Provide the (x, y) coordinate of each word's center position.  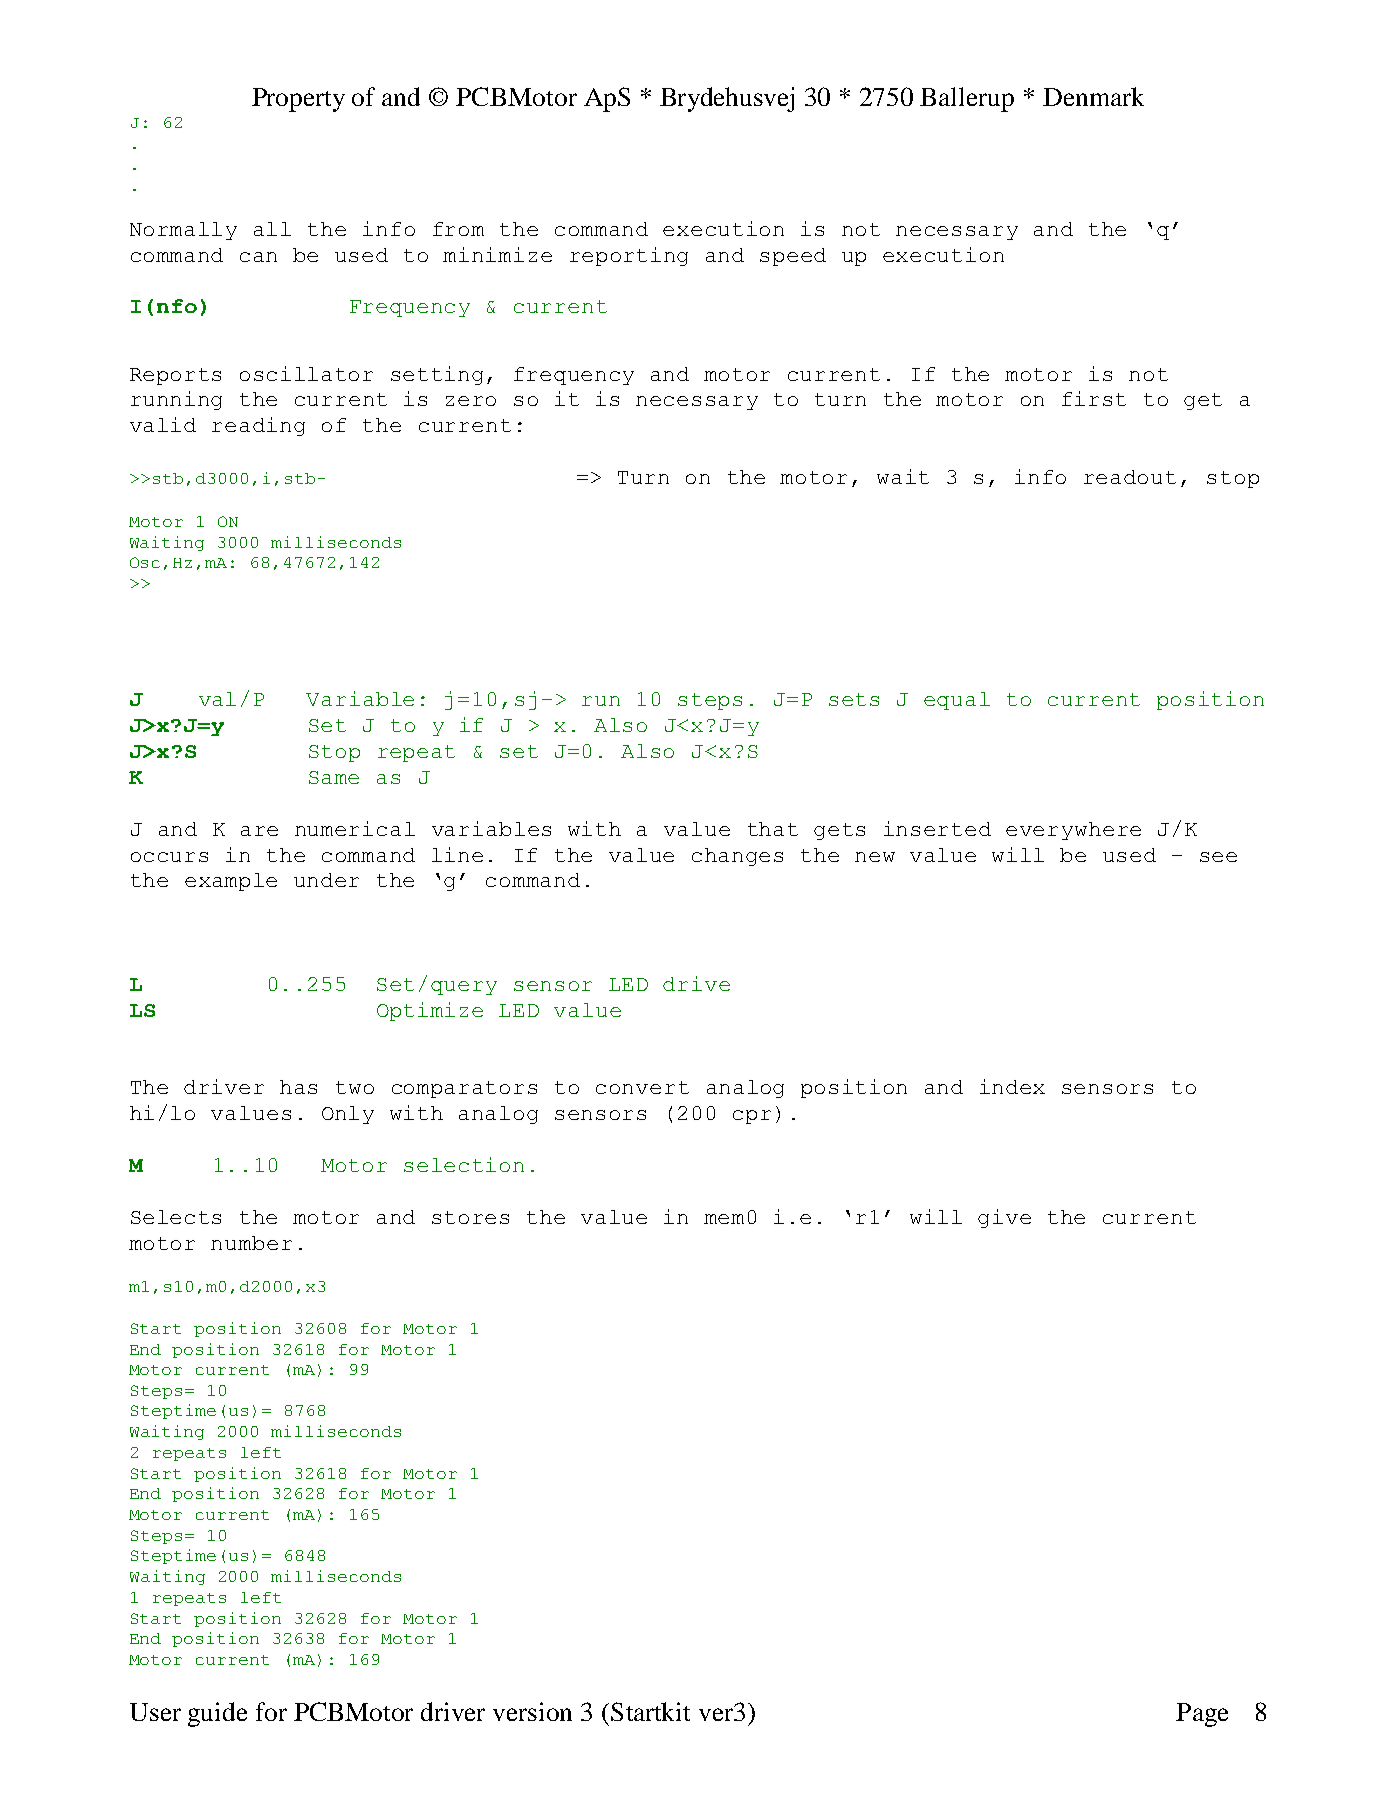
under (326, 880)
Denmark (1093, 96)
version (532, 1711)
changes (737, 857)
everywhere (1073, 831)
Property (298, 100)
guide (217, 1714)
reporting (629, 256)
